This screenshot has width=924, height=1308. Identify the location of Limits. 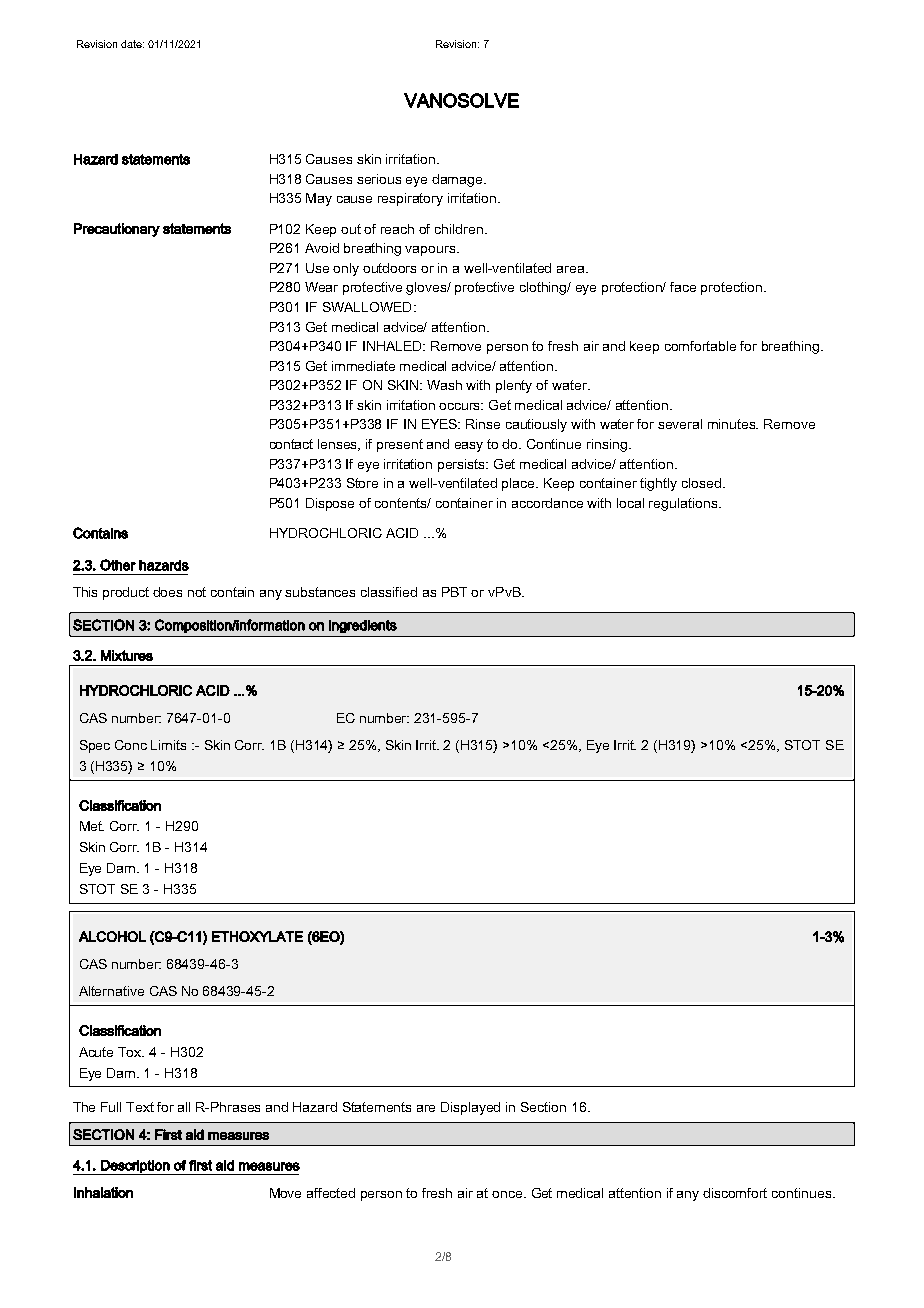
(168, 745).
